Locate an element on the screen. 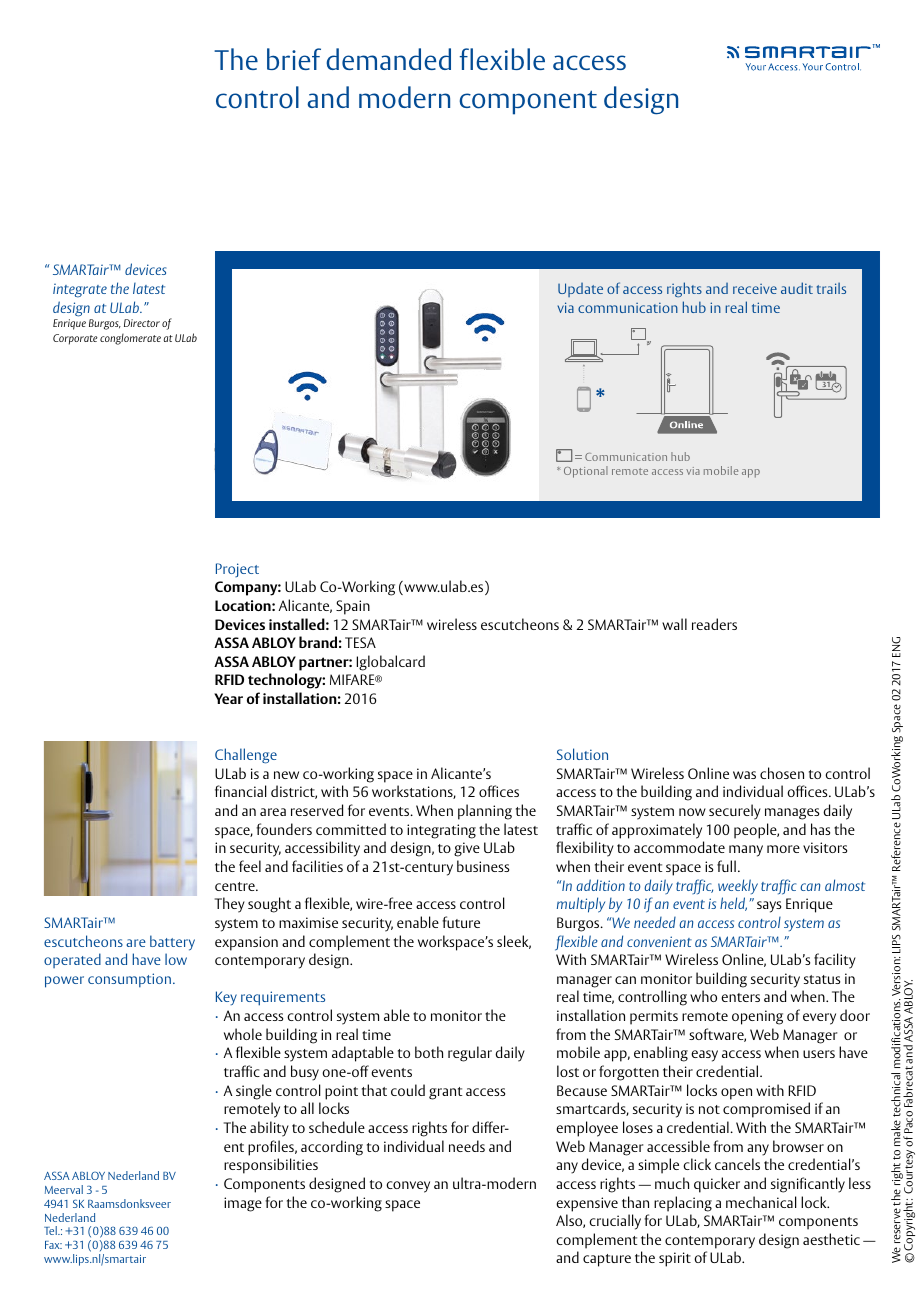 Image resolution: width=924 pixels, height=1308 pixels. image is located at coordinates (243, 1204).
